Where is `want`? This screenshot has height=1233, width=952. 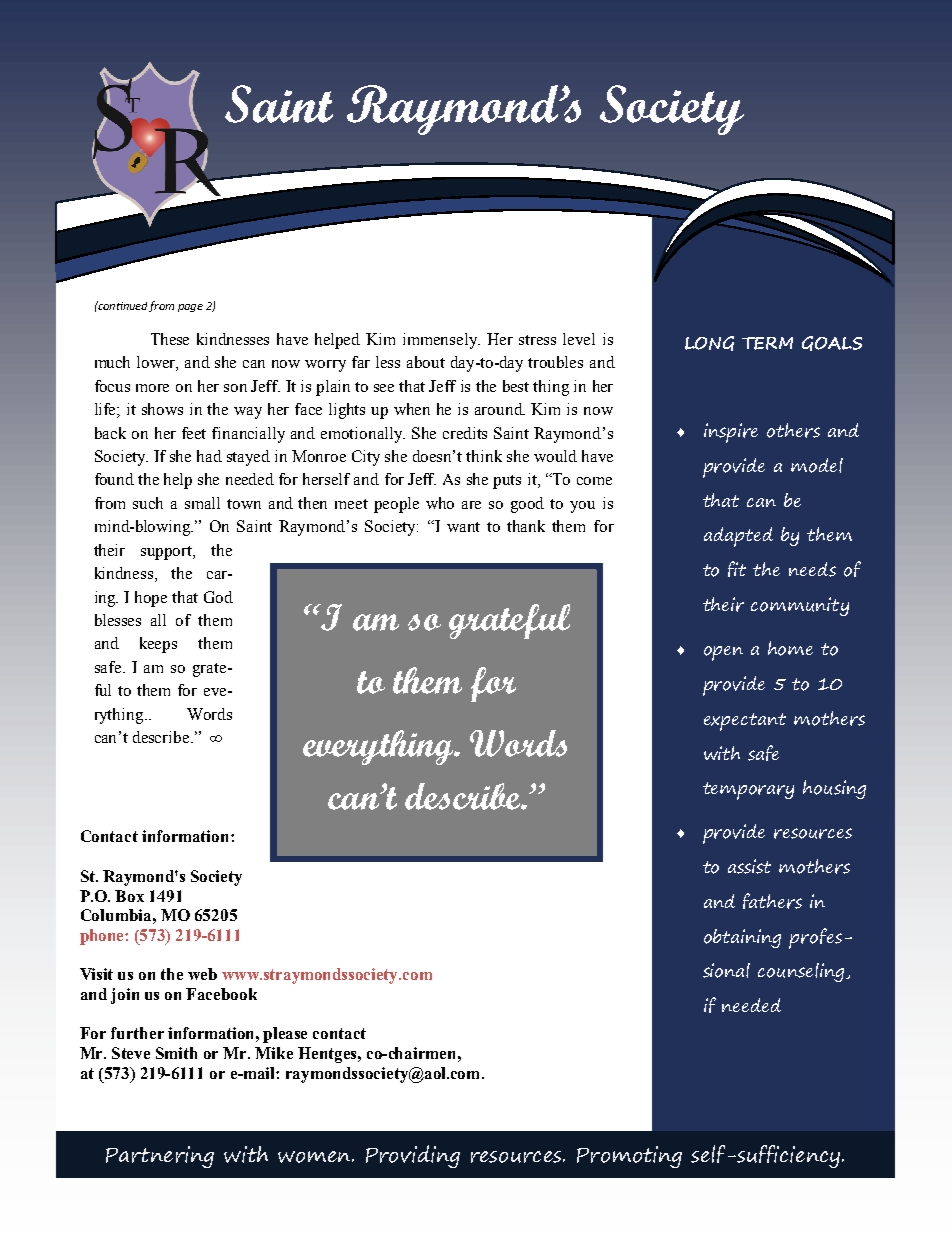
want is located at coordinates (463, 527).
